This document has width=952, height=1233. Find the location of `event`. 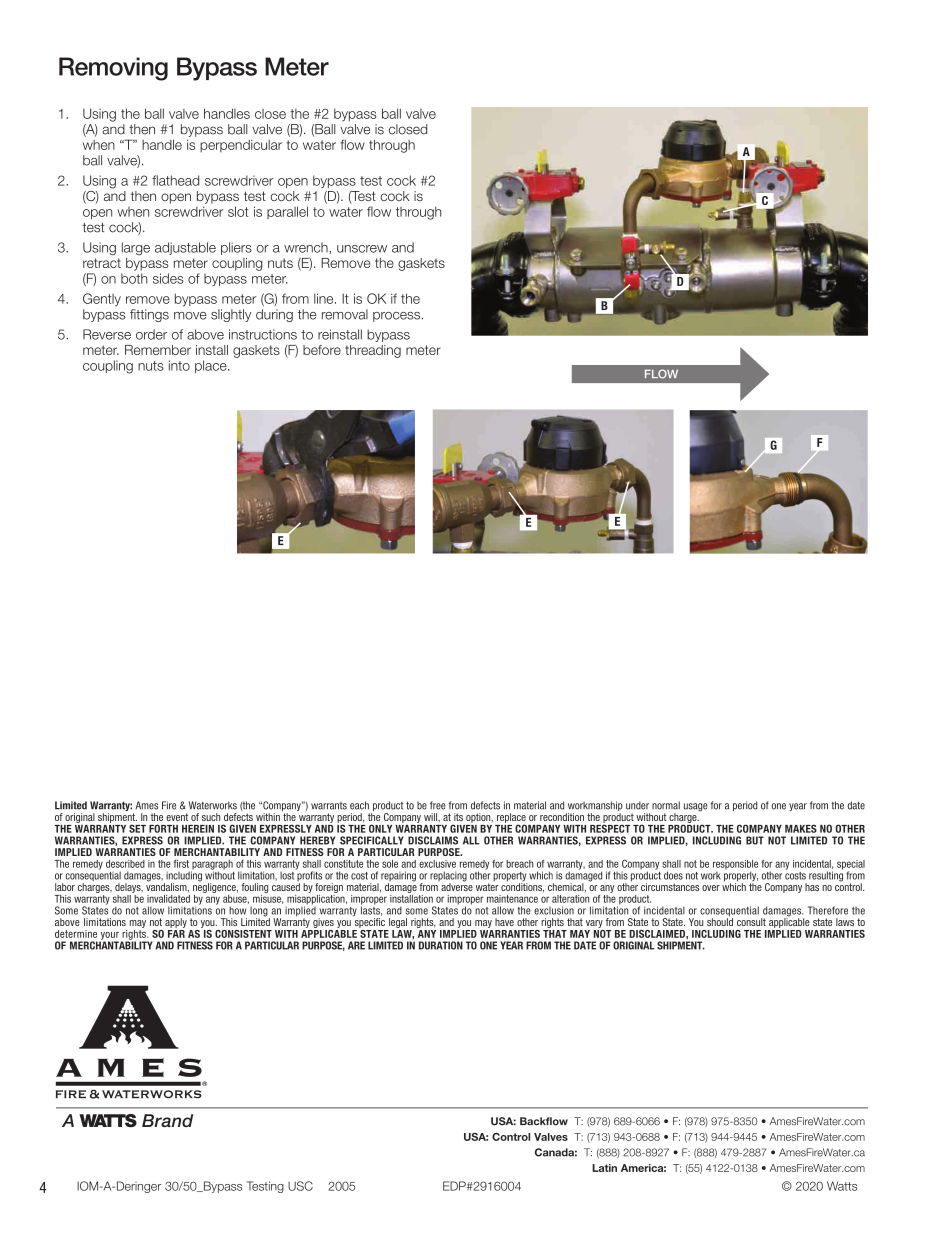

event is located at coordinates (177, 817).
